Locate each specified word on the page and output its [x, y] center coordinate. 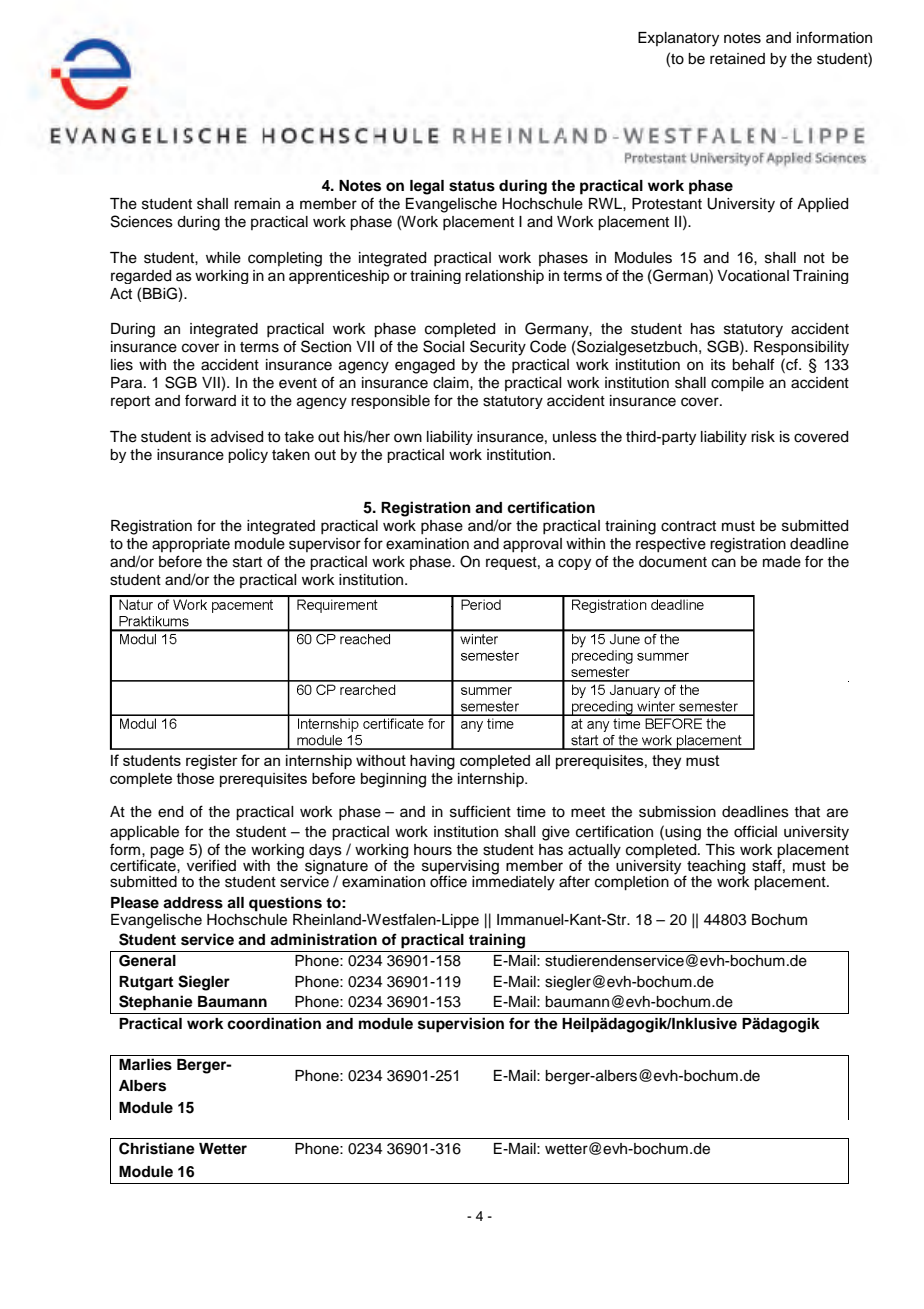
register [212, 762]
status [472, 186]
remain [257, 204]
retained [737, 59]
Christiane [157, 1148]
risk [763, 437]
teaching [715, 868]
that [807, 812]
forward [210, 400]
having [432, 762]
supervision [461, 1025]
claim [452, 383]
